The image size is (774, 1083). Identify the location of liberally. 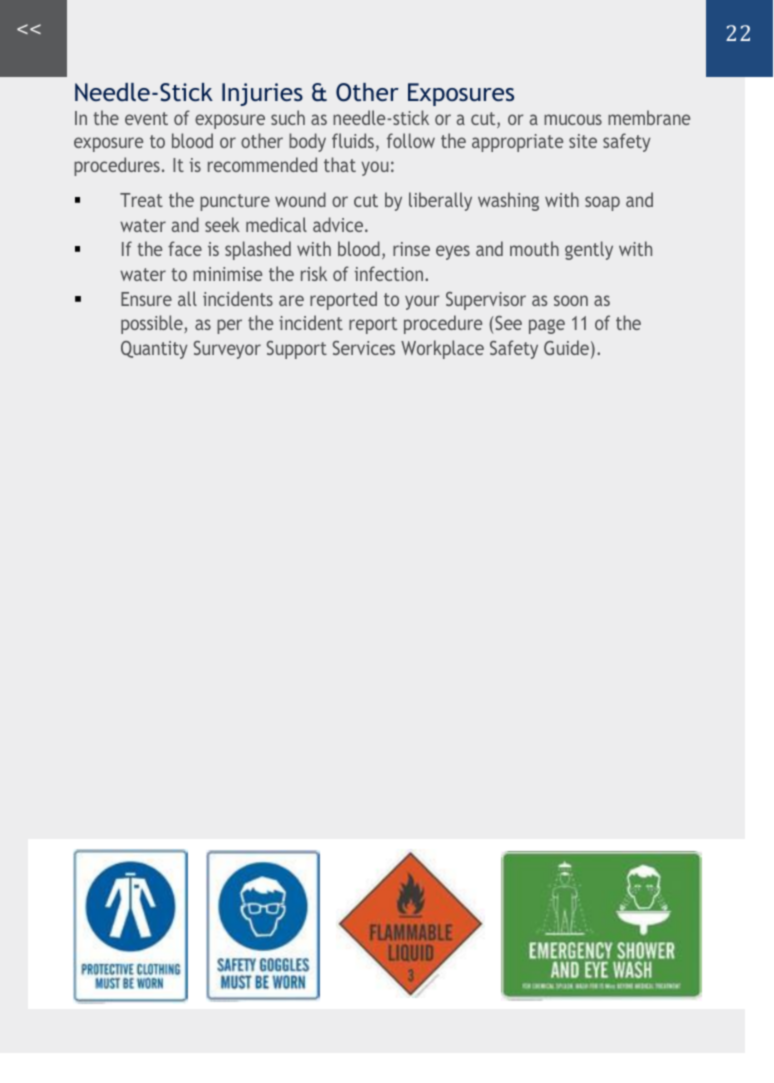
(440, 201).
